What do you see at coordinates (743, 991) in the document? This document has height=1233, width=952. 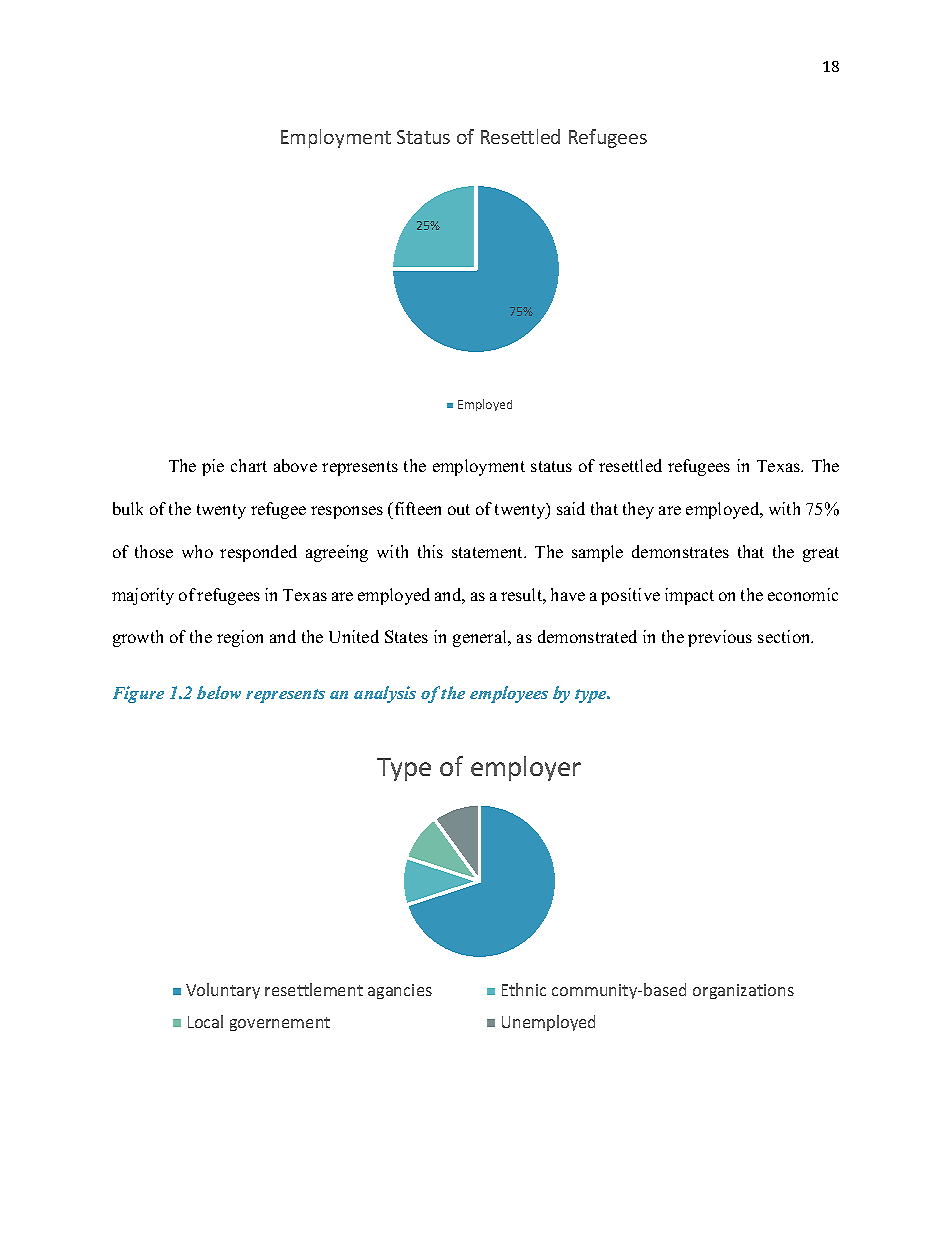 I see `organizations` at bounding box center [743, 991].
